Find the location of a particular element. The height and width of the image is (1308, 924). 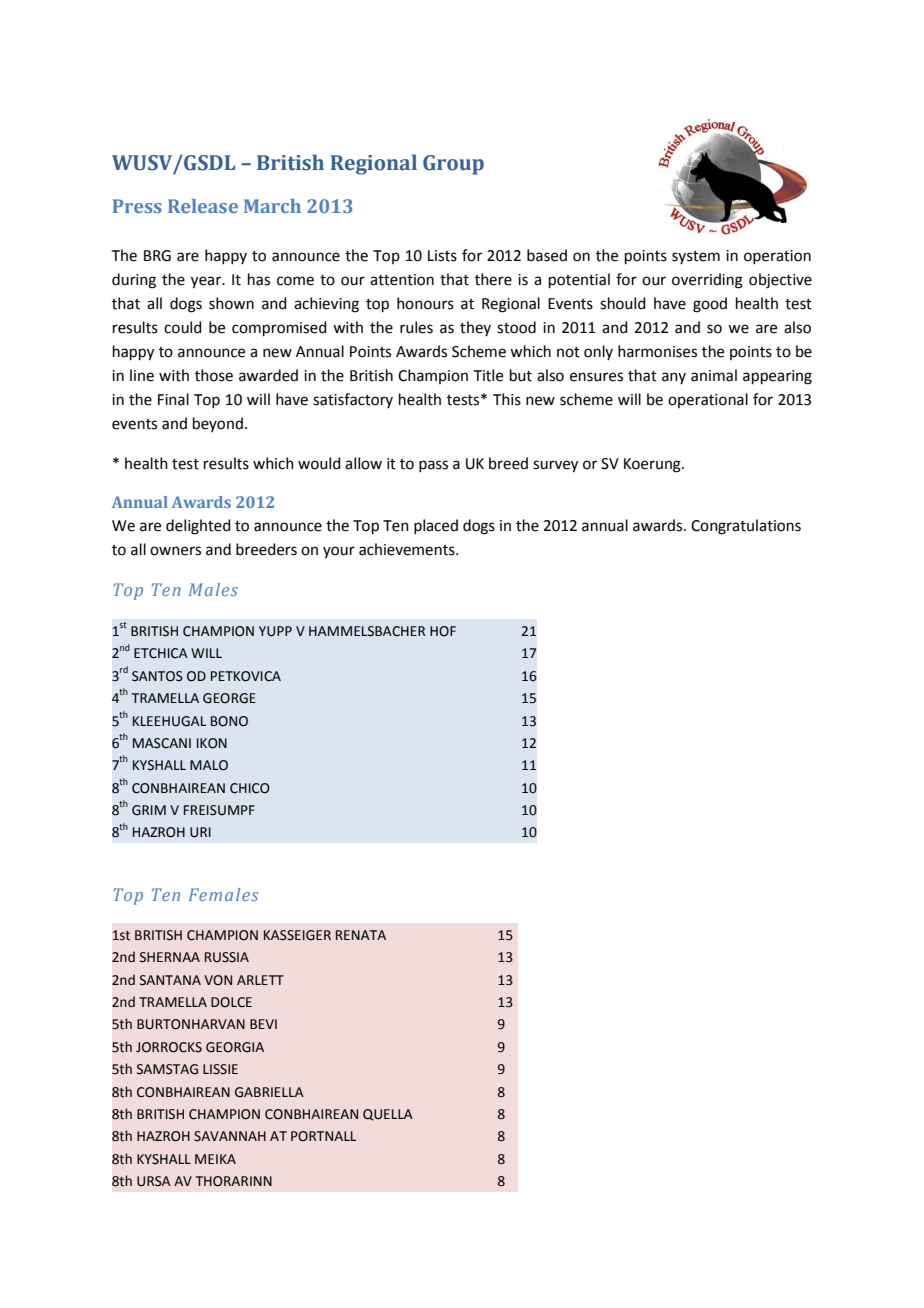

GEORGE is located at coordinates (229, 698).
